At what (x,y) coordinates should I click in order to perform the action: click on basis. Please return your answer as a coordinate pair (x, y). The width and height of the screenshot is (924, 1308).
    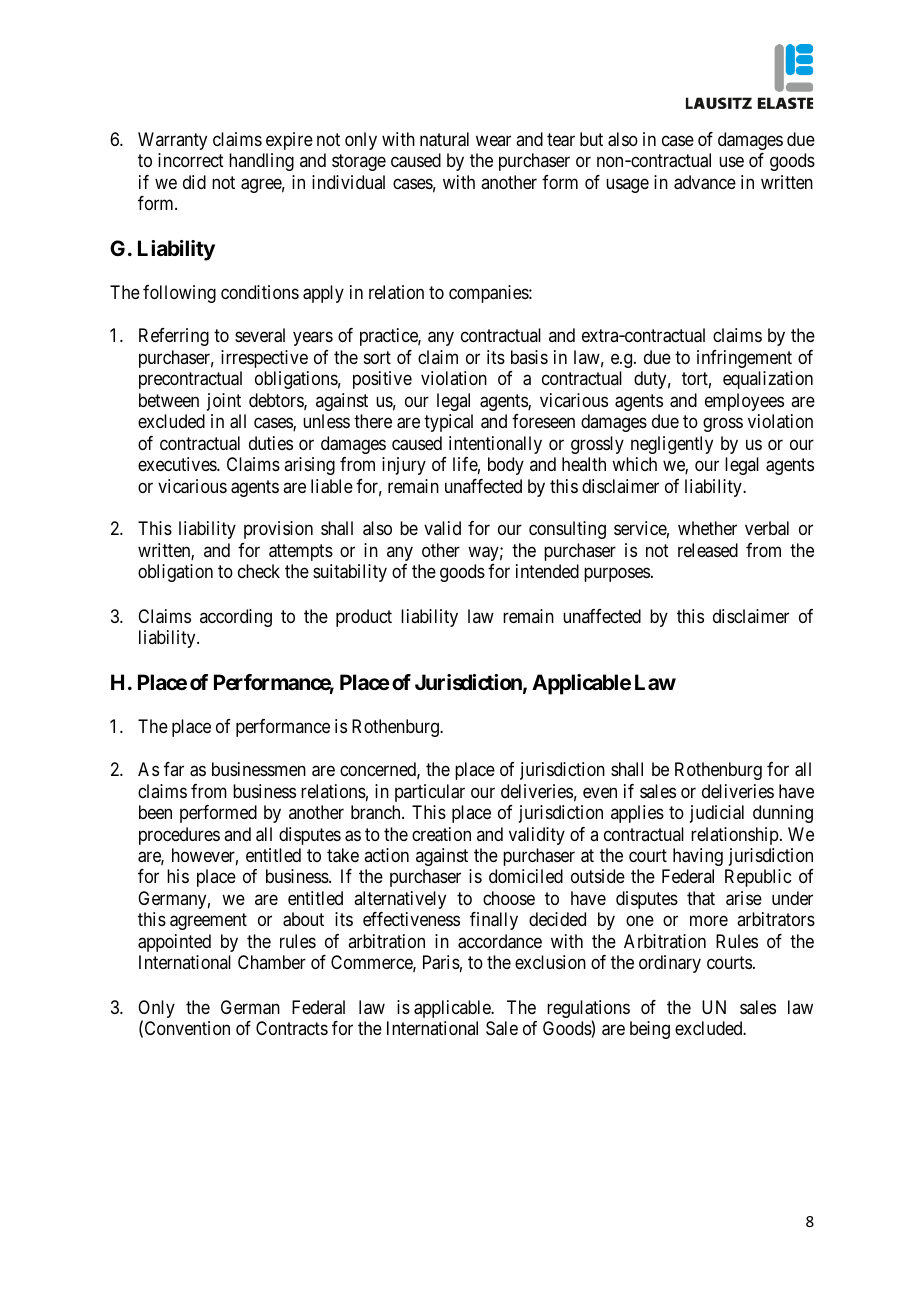
    Looking at the image, I should click on (529, 357).
